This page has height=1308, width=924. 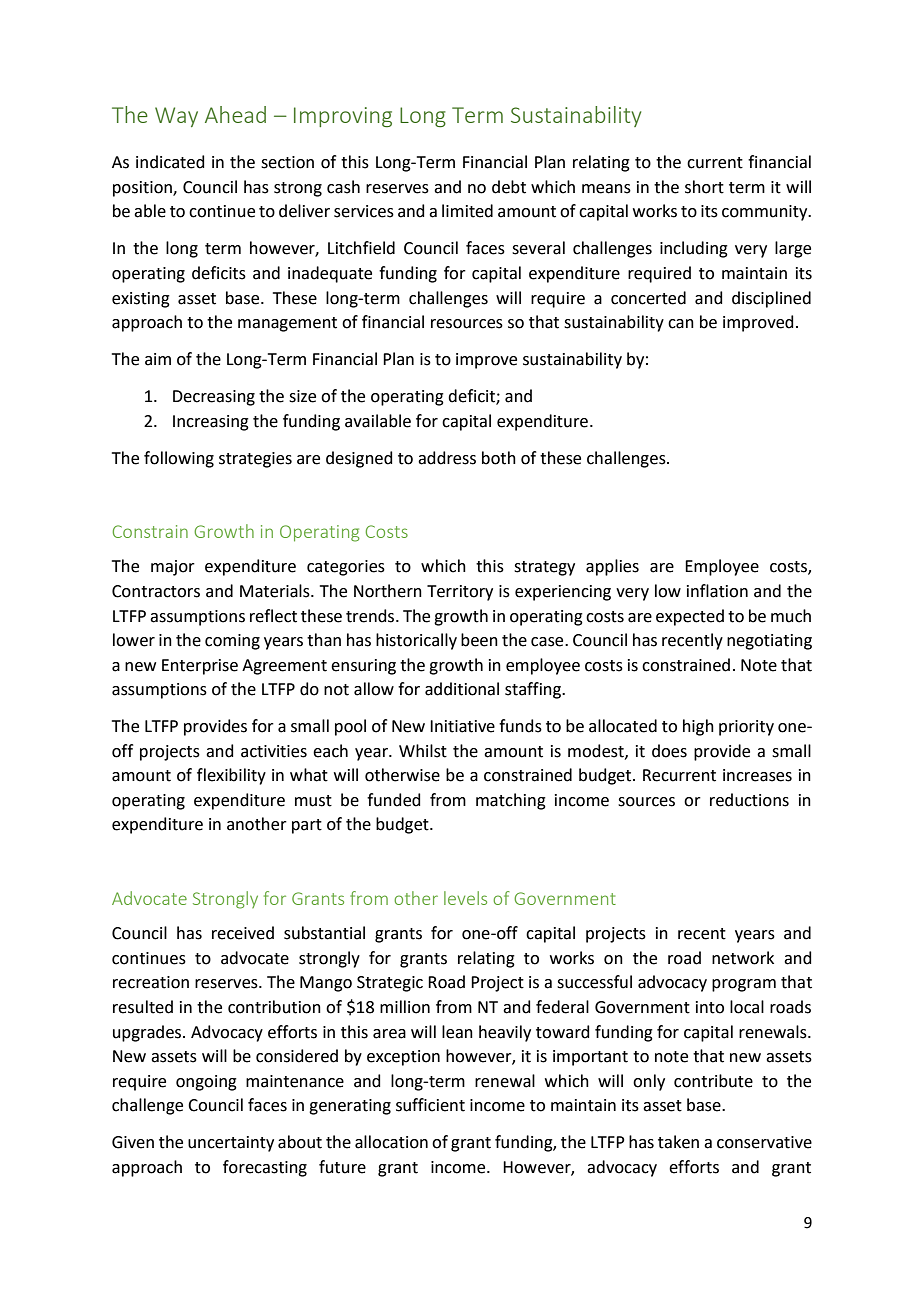 What do you see at coordinates (231, 1144) in the page?
I see `uncertainty` at bounding box center [231, 1144].
